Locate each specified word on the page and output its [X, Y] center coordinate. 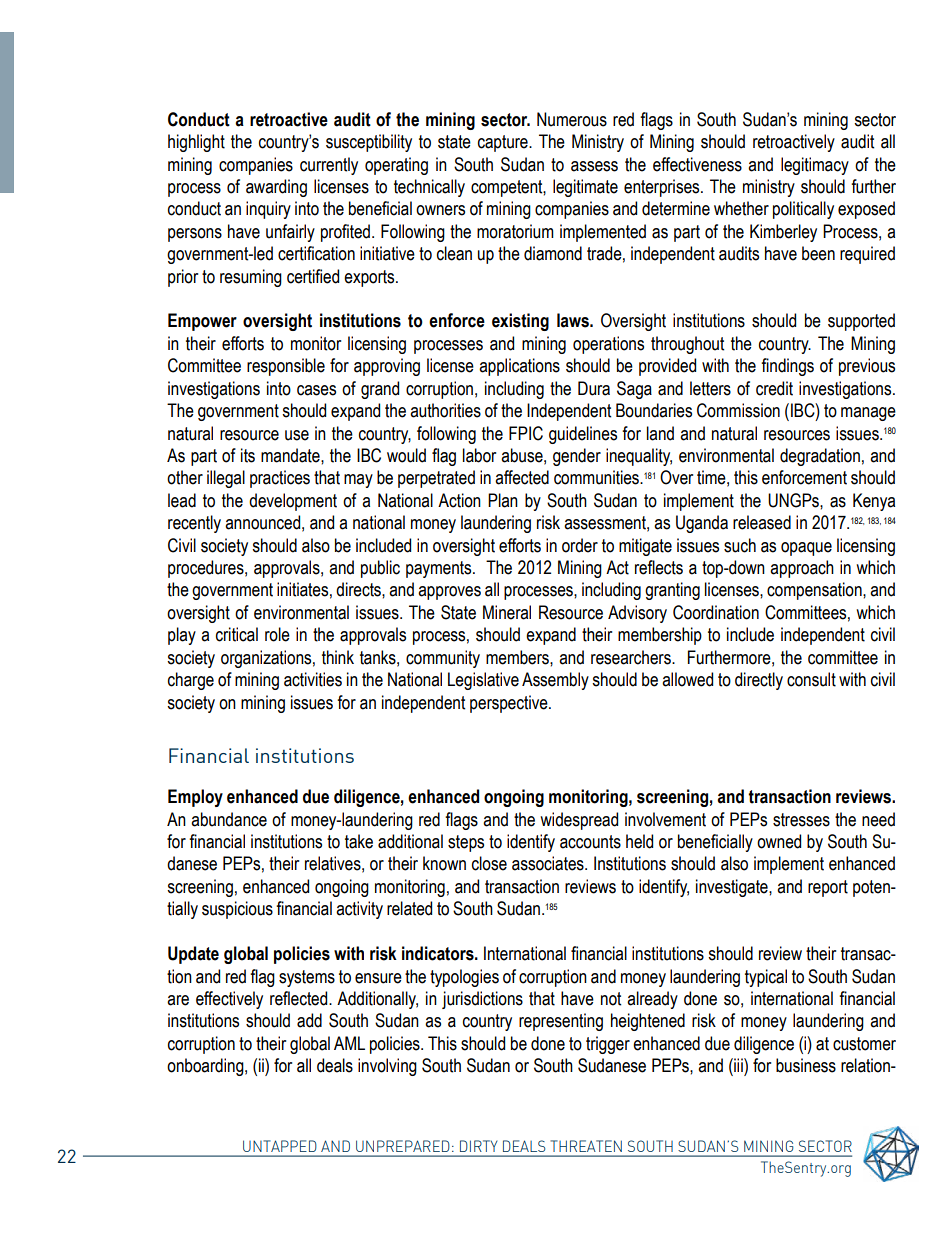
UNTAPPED [279, 1146]
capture [504, 143]
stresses [801, 820]
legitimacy [815, 166]
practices [280, 479]
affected [522, 477]
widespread [579, 821]
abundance [229, 819]
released [762, 522]
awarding [276, 188]
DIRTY [478, 1146]
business [806, 1065]
